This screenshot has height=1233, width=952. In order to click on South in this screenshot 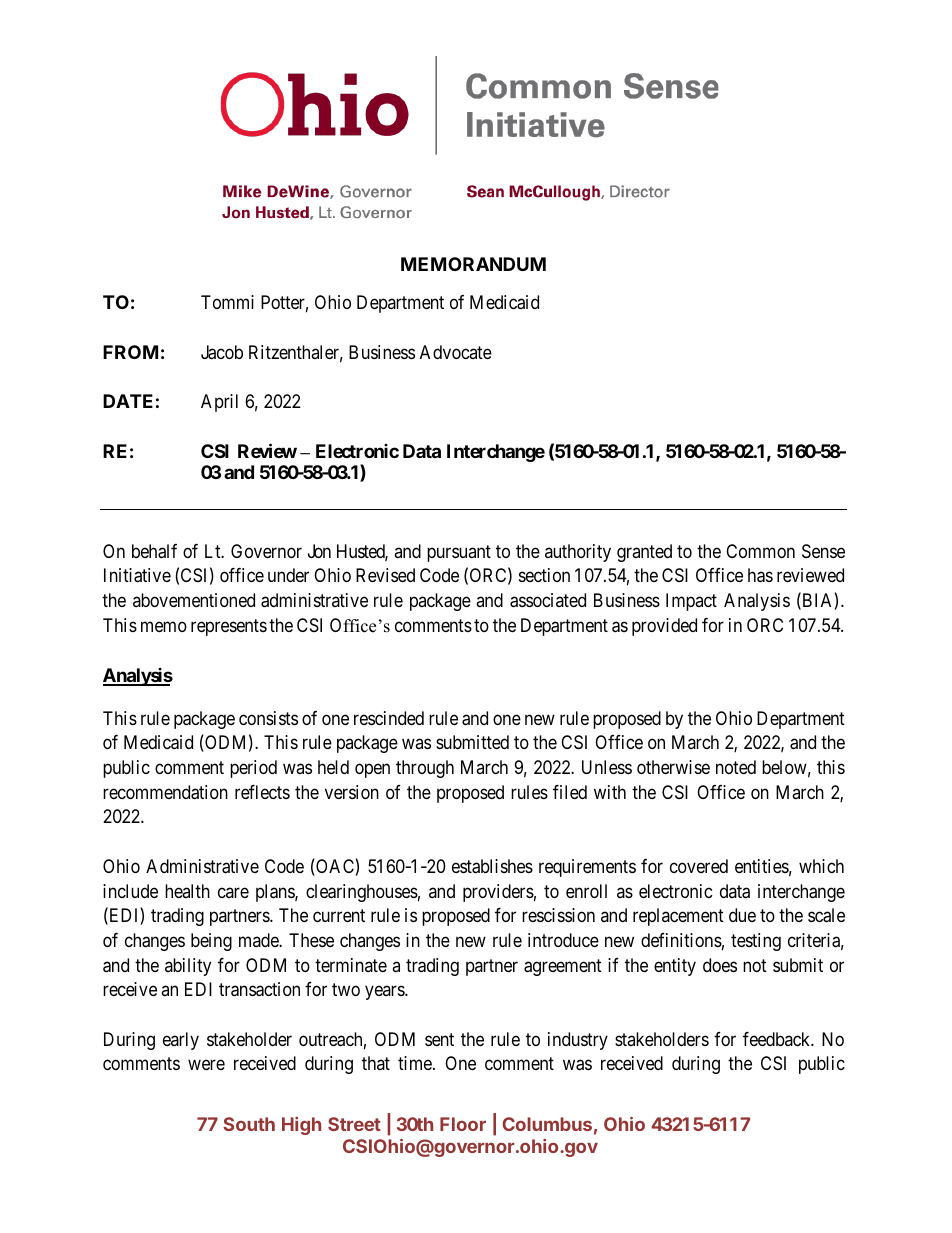, I will do `click(249, 1124)`.
